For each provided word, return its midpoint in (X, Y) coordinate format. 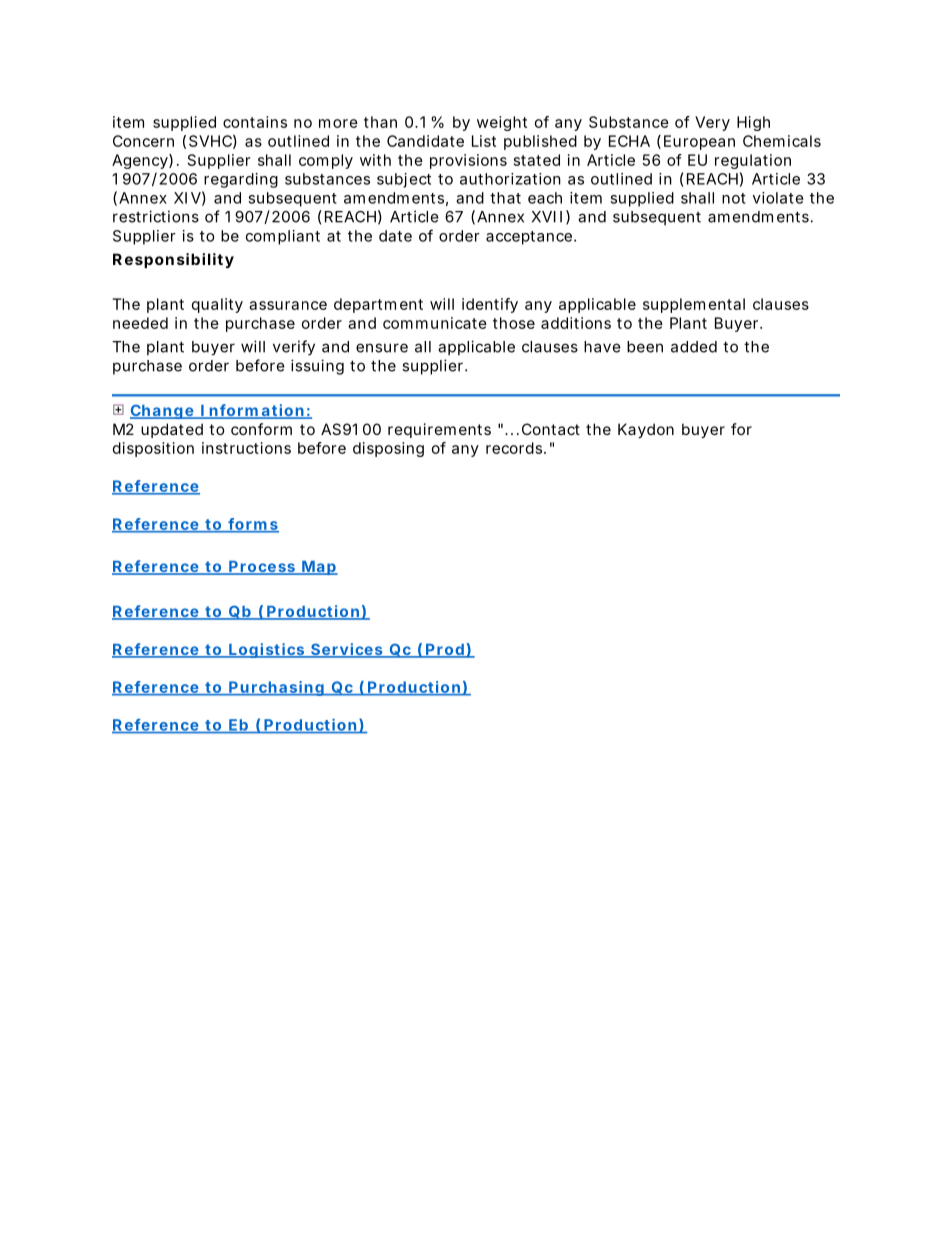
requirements (439, 430)
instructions (246, 448)
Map (319, 568)
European (699, 142)
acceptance (531, 238)
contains (255, 122)
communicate (435, 323)
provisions (468, 161)
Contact (551, 429)
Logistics (268, 650)
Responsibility (173, 260)
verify (294, 348)
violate (778, 198)
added (694, 347)
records (516, 448)
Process (263, 568)
